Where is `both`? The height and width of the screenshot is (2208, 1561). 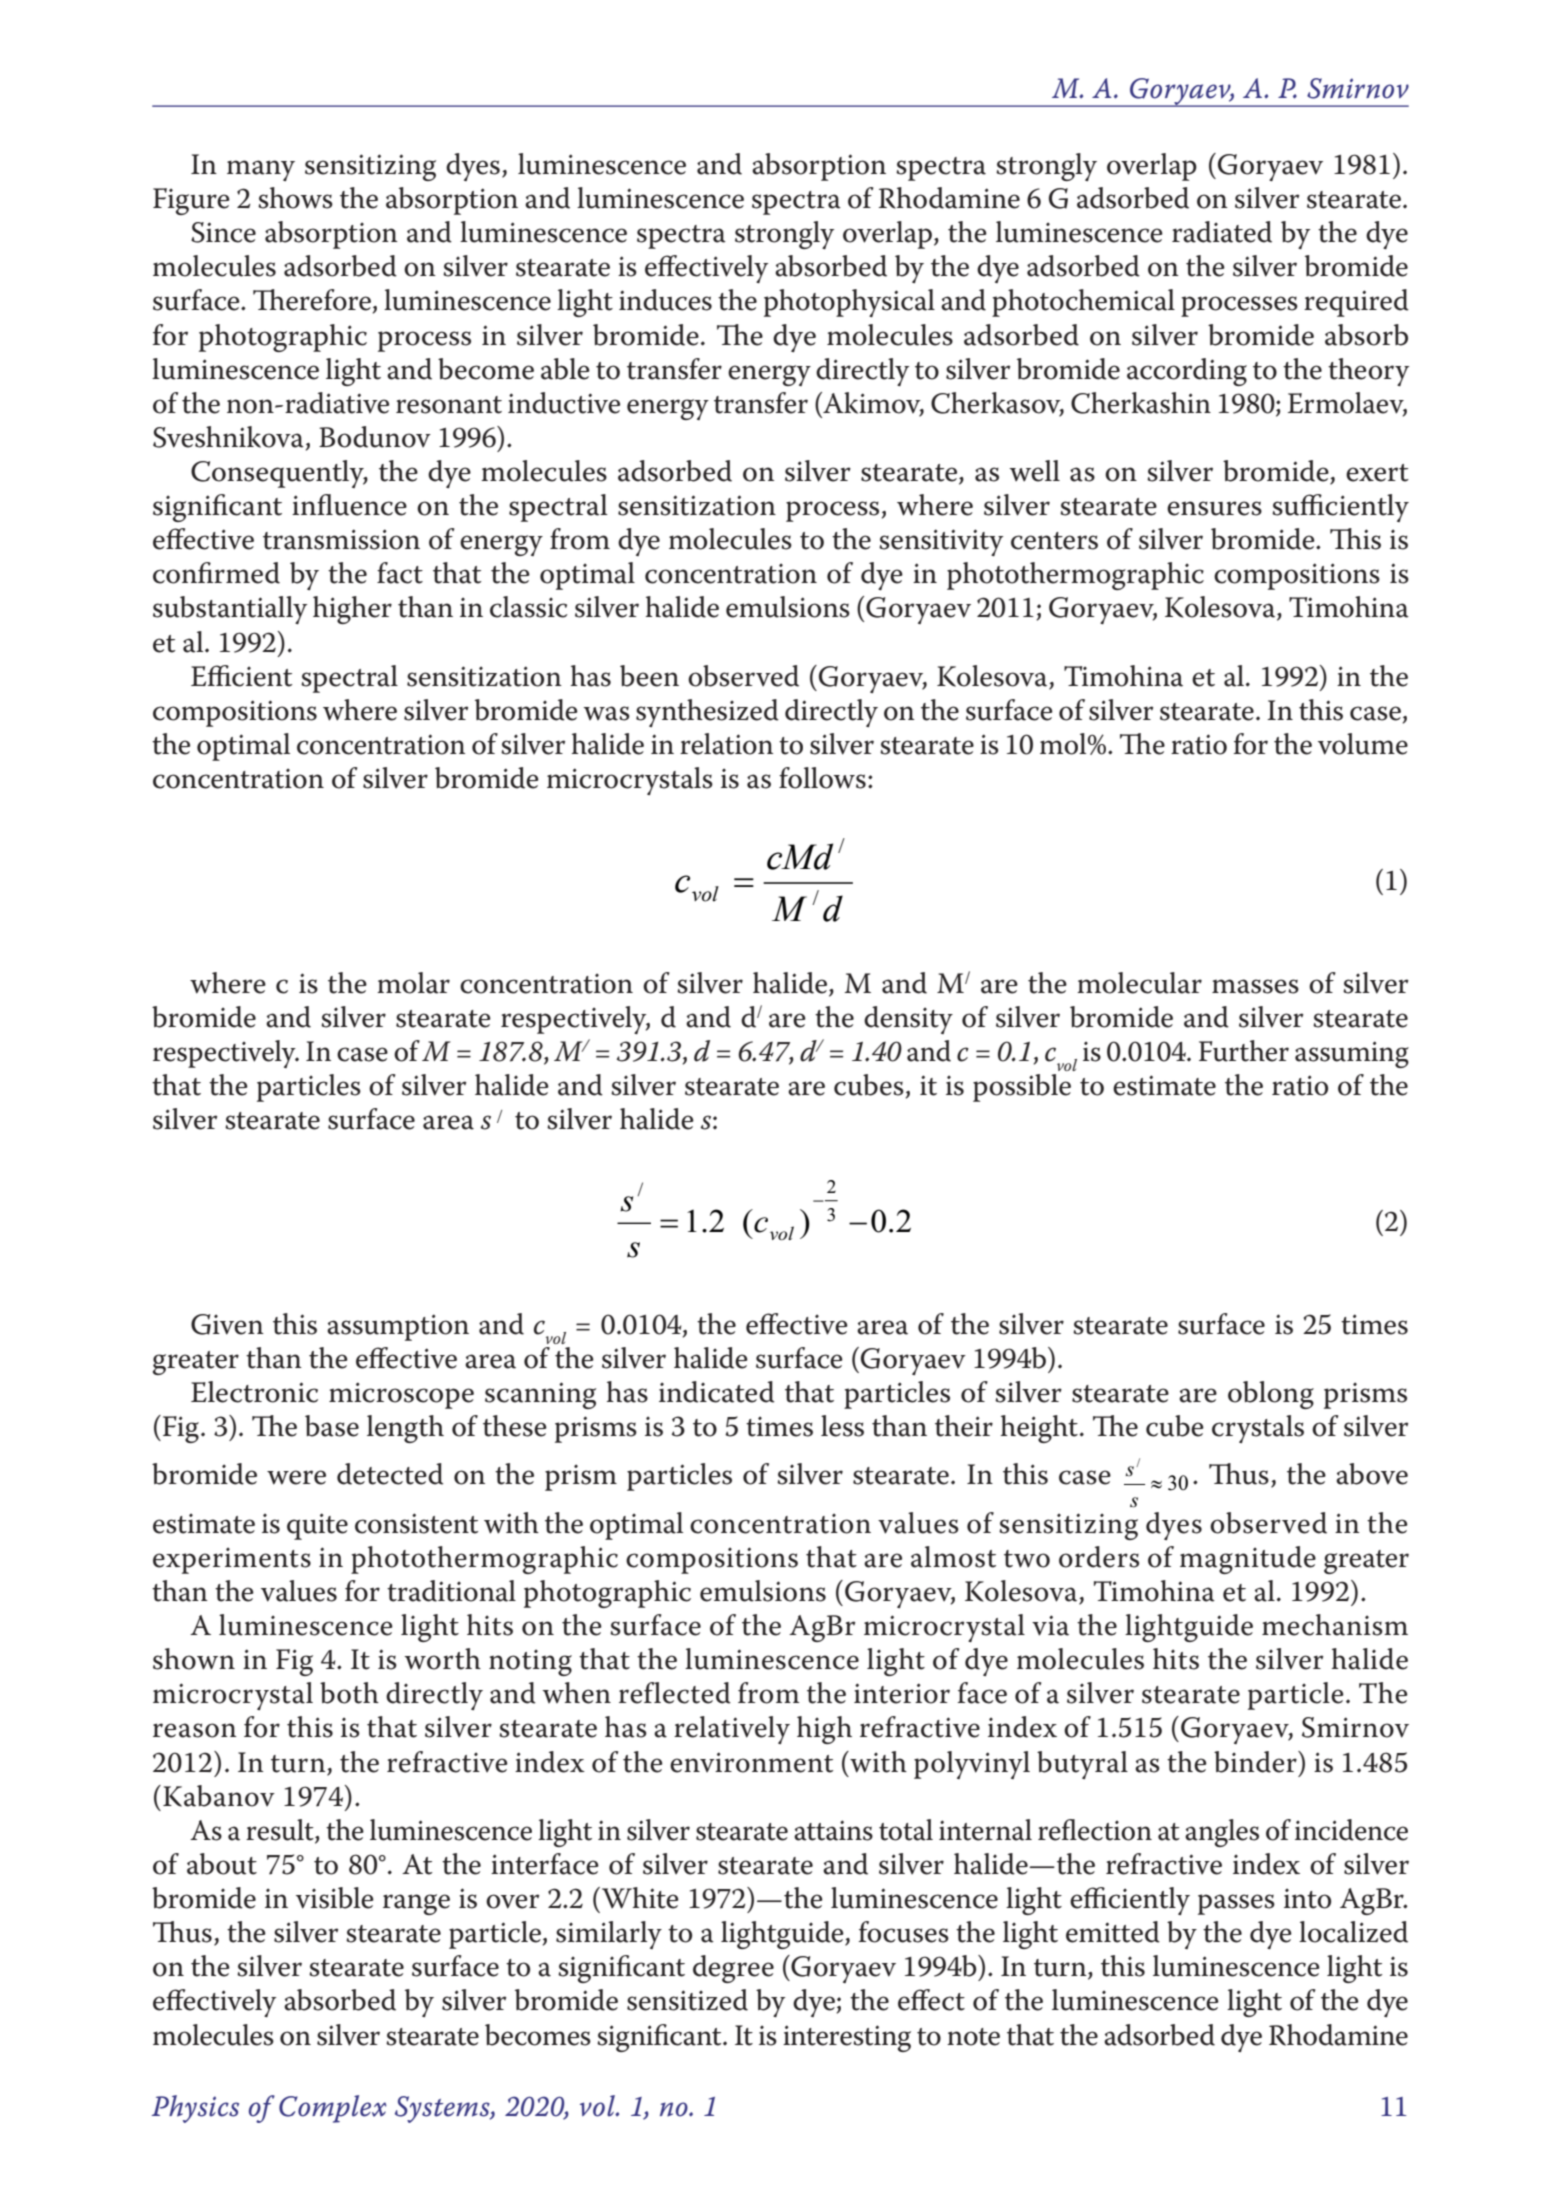
both is located at coordinates (349, 1693).
